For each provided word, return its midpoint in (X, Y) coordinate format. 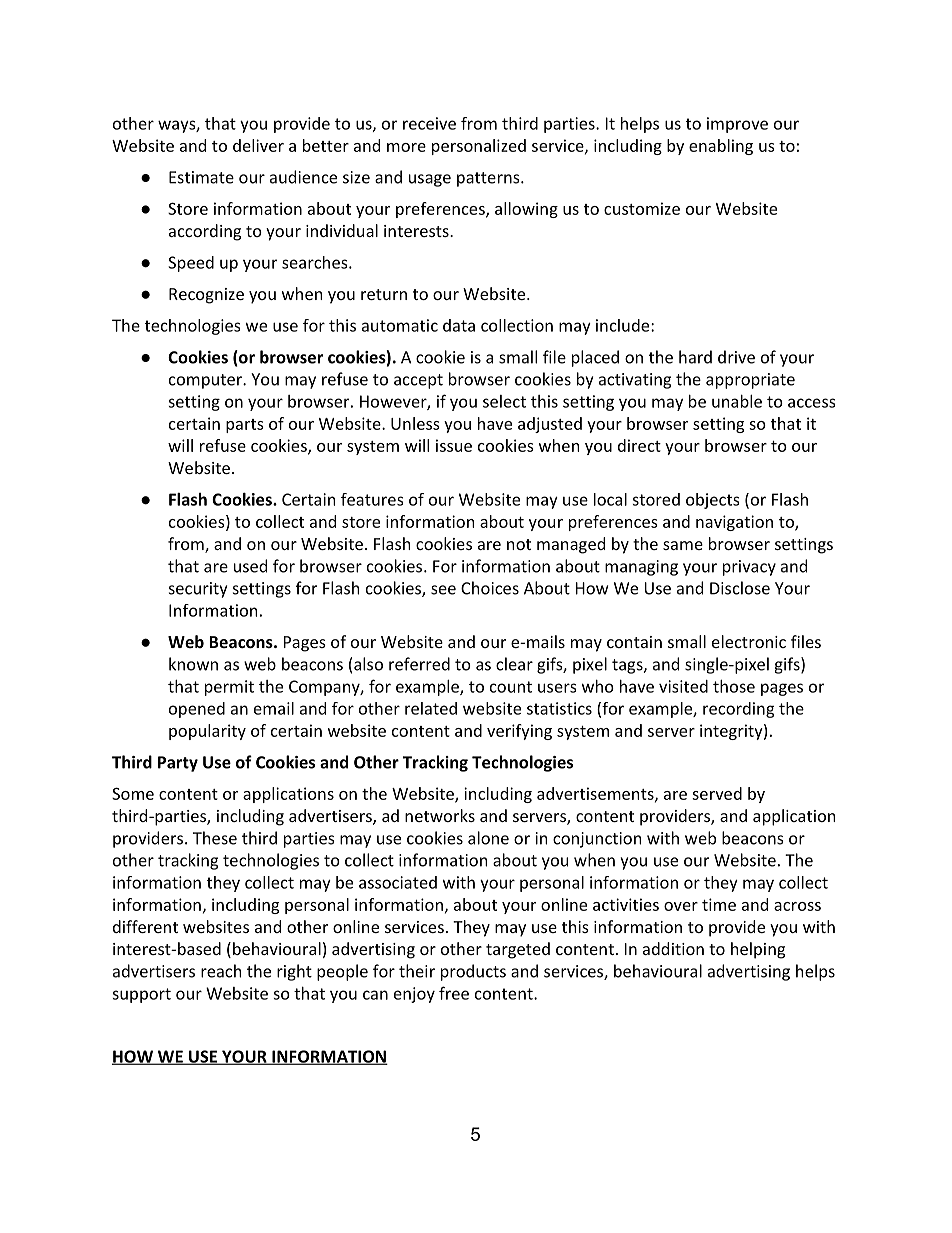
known (193, 664)
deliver (258, 145)
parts (245, 426)
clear (514, 664)
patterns (488, 179)
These (215, 838)
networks (440, 815)
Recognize (206, 296)
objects (713, 501)
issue (454, 445)
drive (736, 357)
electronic (749, 641)
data (459, 325)
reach (221, 971)
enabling (721, 147)
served (717, 793)
